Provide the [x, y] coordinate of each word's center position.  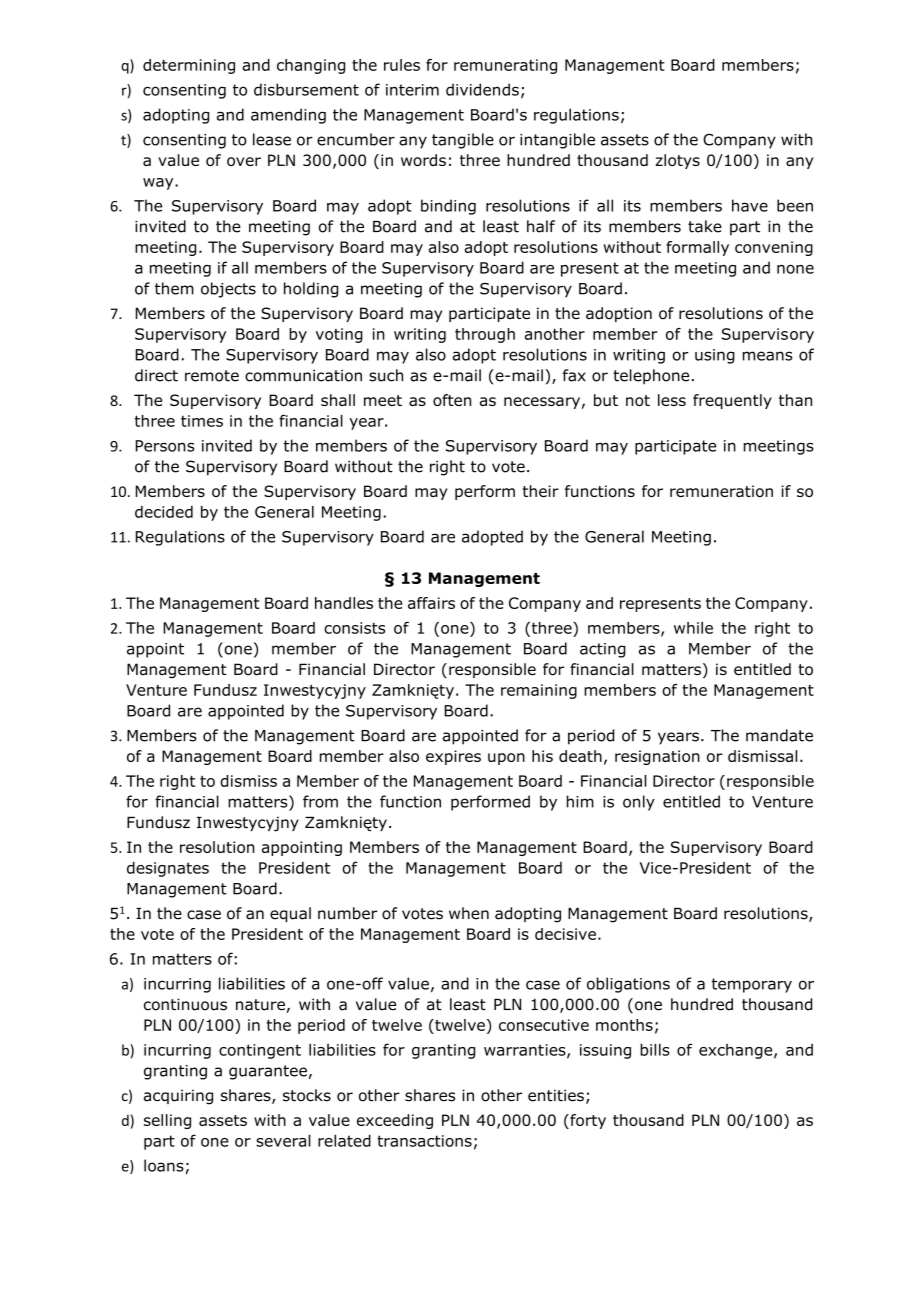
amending [288, 116]
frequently [732, 401]
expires [453, 757]
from [320, 801]
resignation [657, 757]
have [750, 205]
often [452, 400]
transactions [424, 1141]
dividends [482, 89]
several [283, 1140]
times [202, 421]
